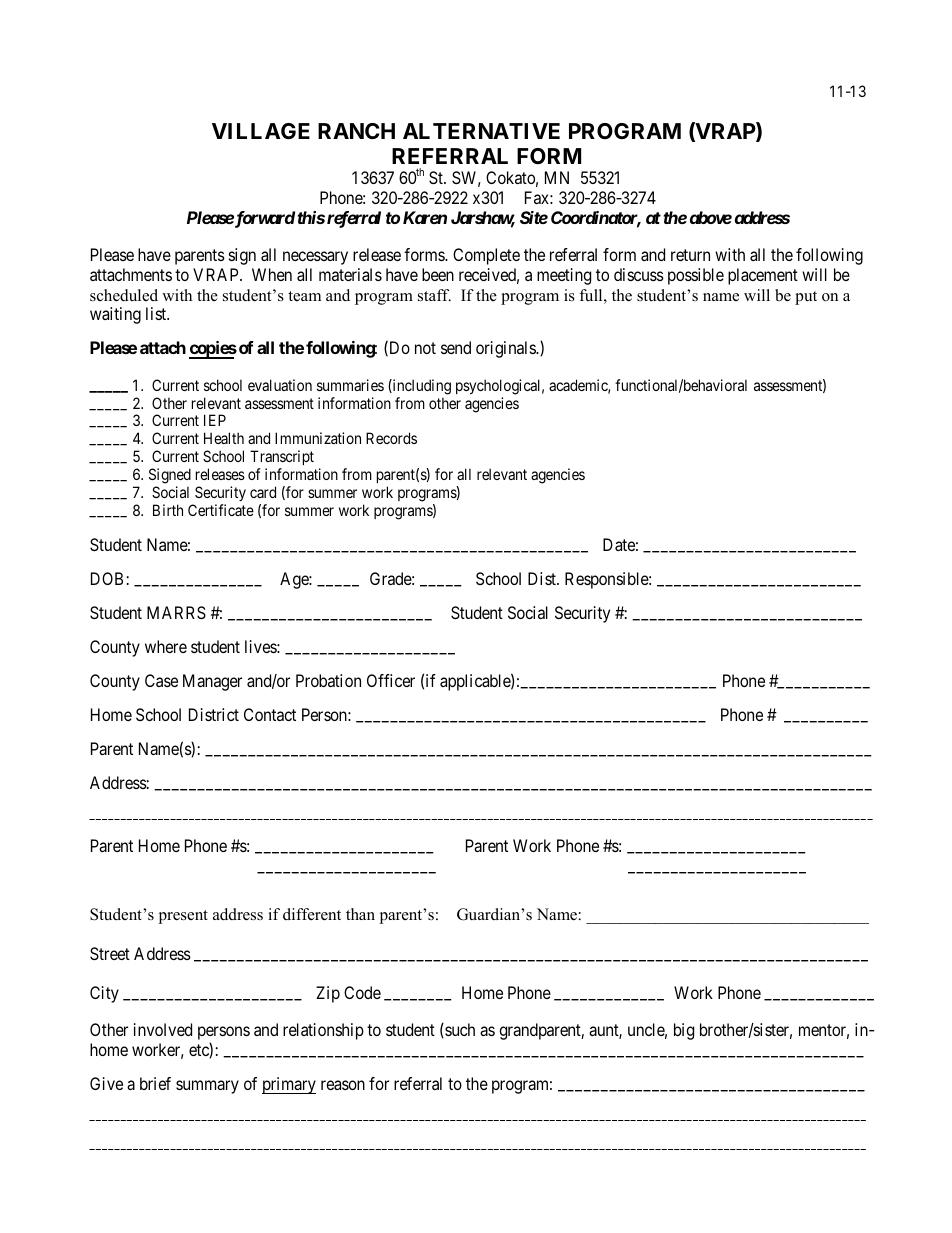 The width and height of the image is (952, 1233). I want to click on where, so click(166, 646).
